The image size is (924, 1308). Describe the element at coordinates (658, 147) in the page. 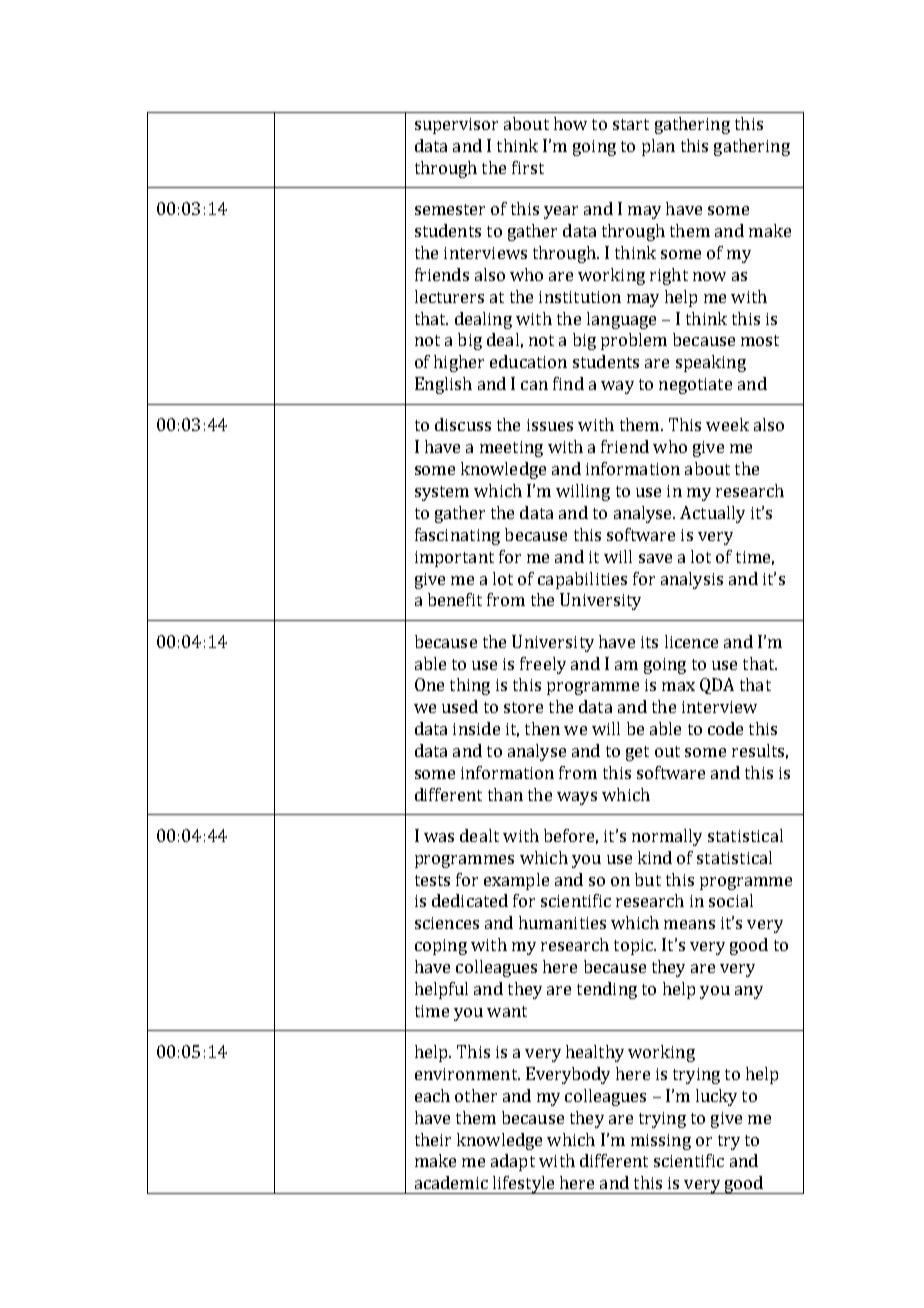

I see `plan` at that location.
